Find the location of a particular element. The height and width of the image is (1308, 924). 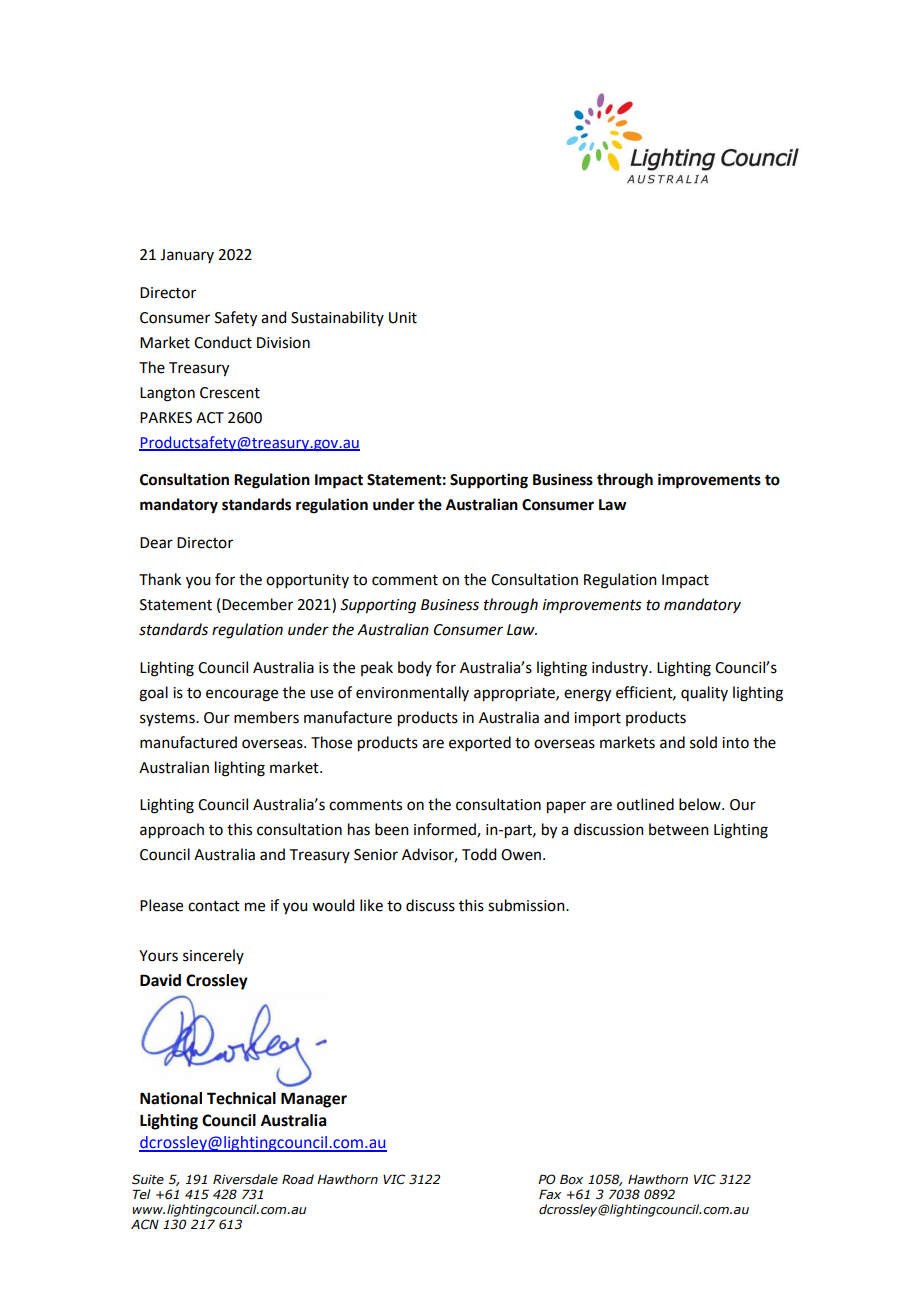

Division is located at coordinates (283, 343).
